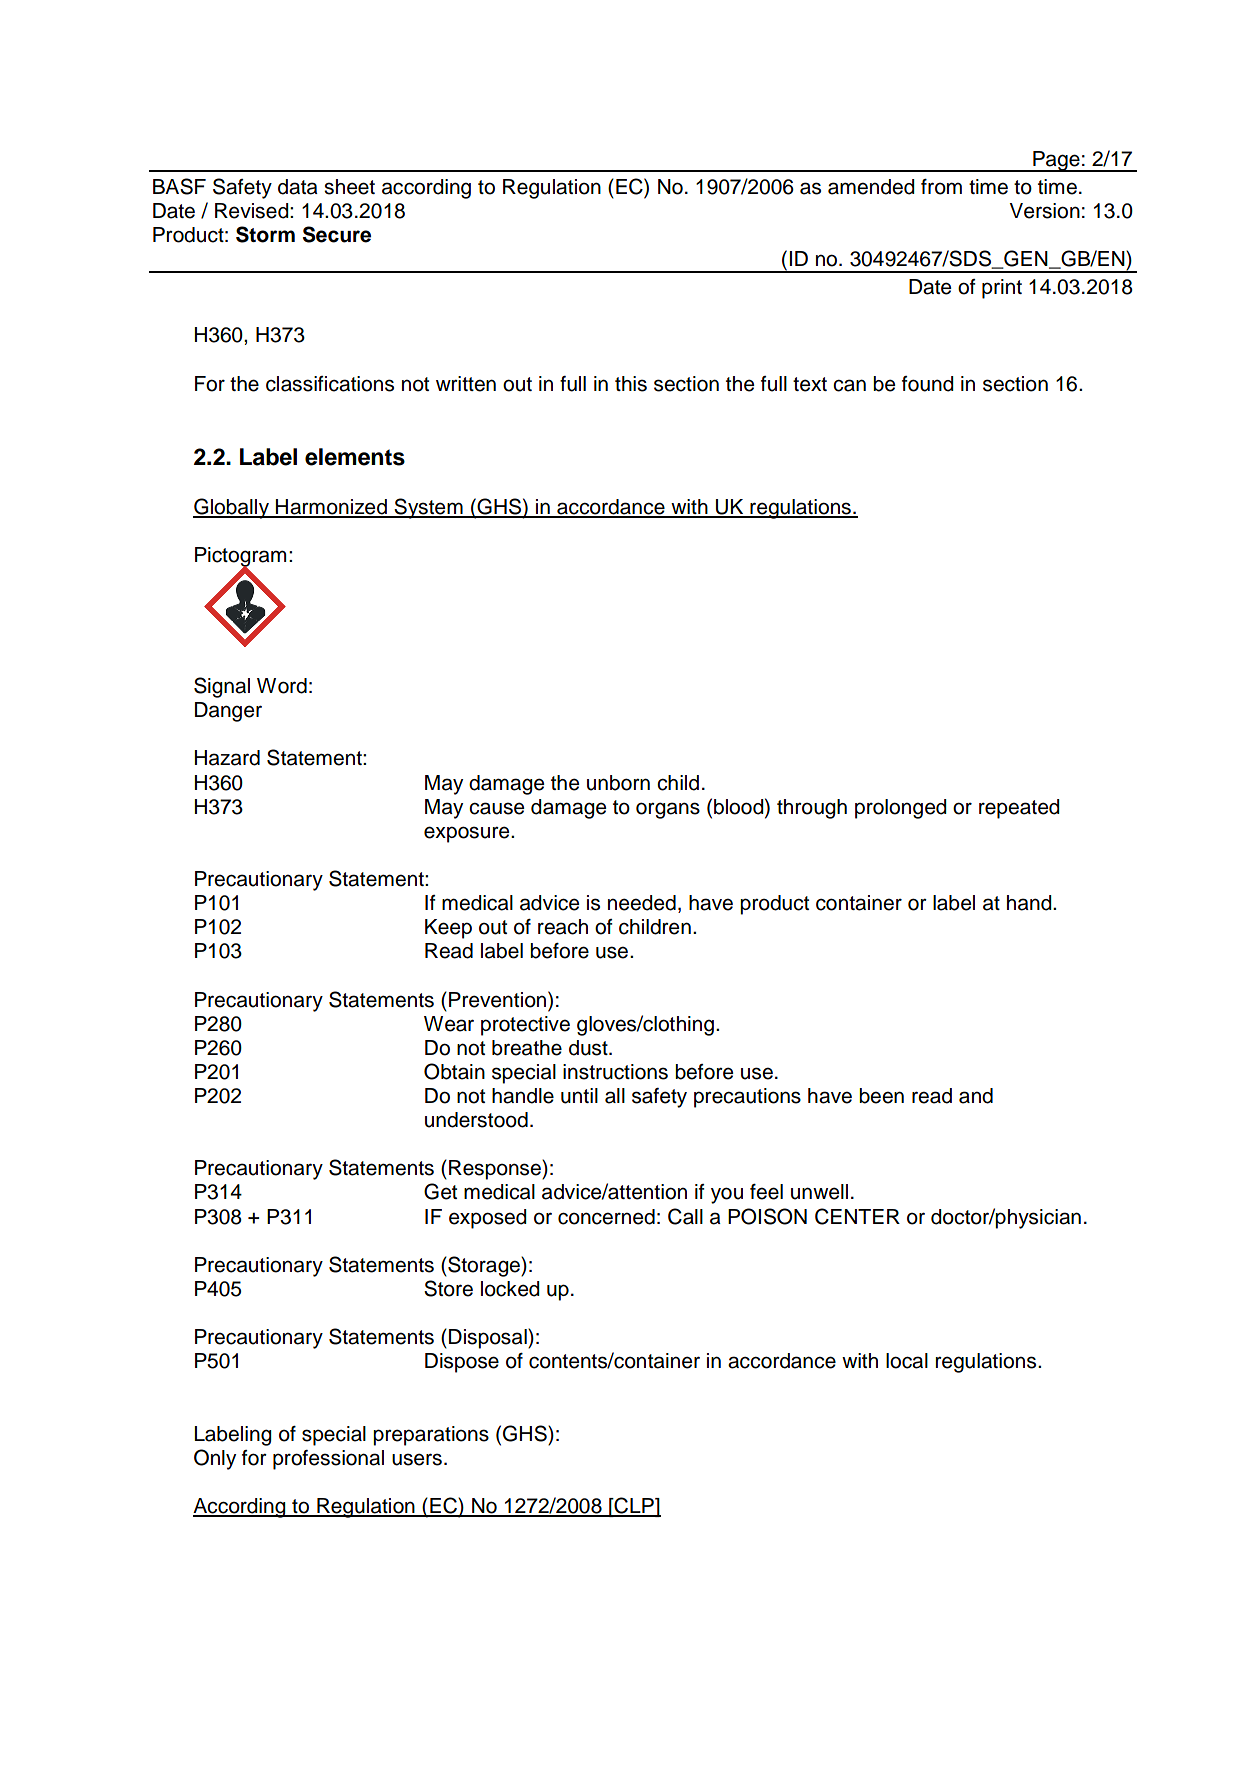 The image size is (1249, 1766). What do you see at coordinates (941, 187) in the screenshot?
I see `from` at bounding box center [941, 187].
